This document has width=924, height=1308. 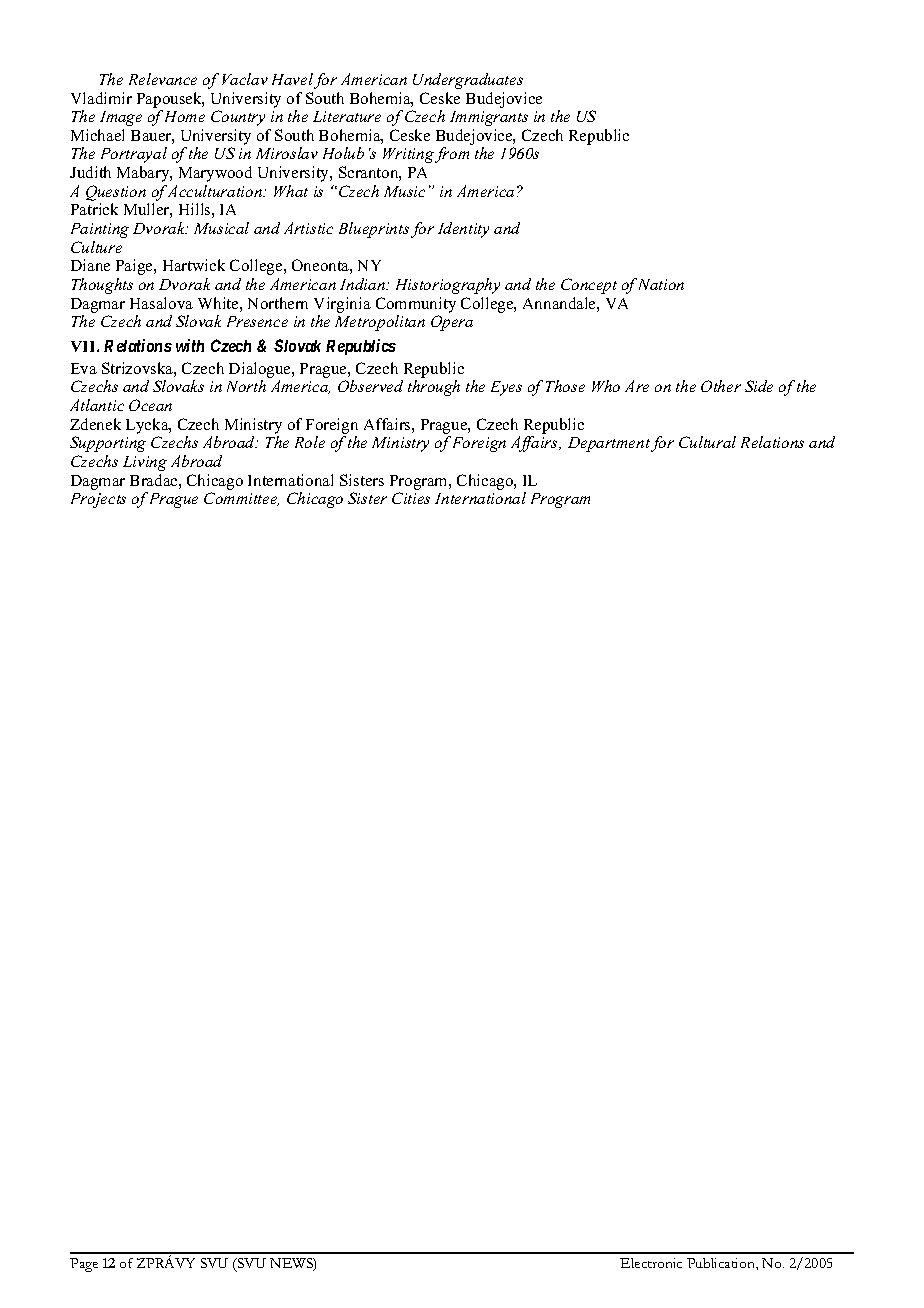 What do you see at coordinates (98, 500) in the document?
I see `Projects` at bounding box center [98, 500].
